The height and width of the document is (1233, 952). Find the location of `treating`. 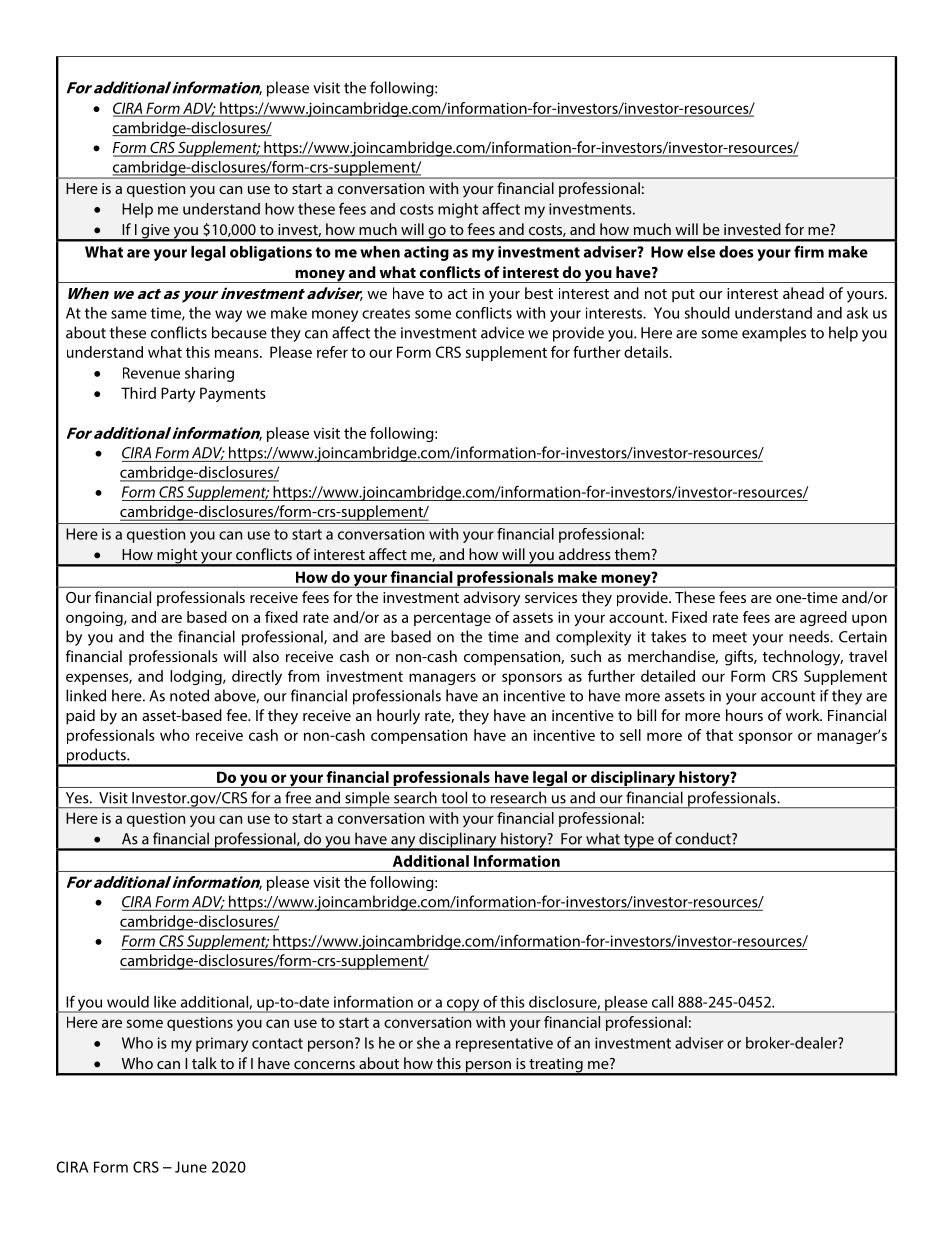

treating is located at coordinates (556, 1066).
